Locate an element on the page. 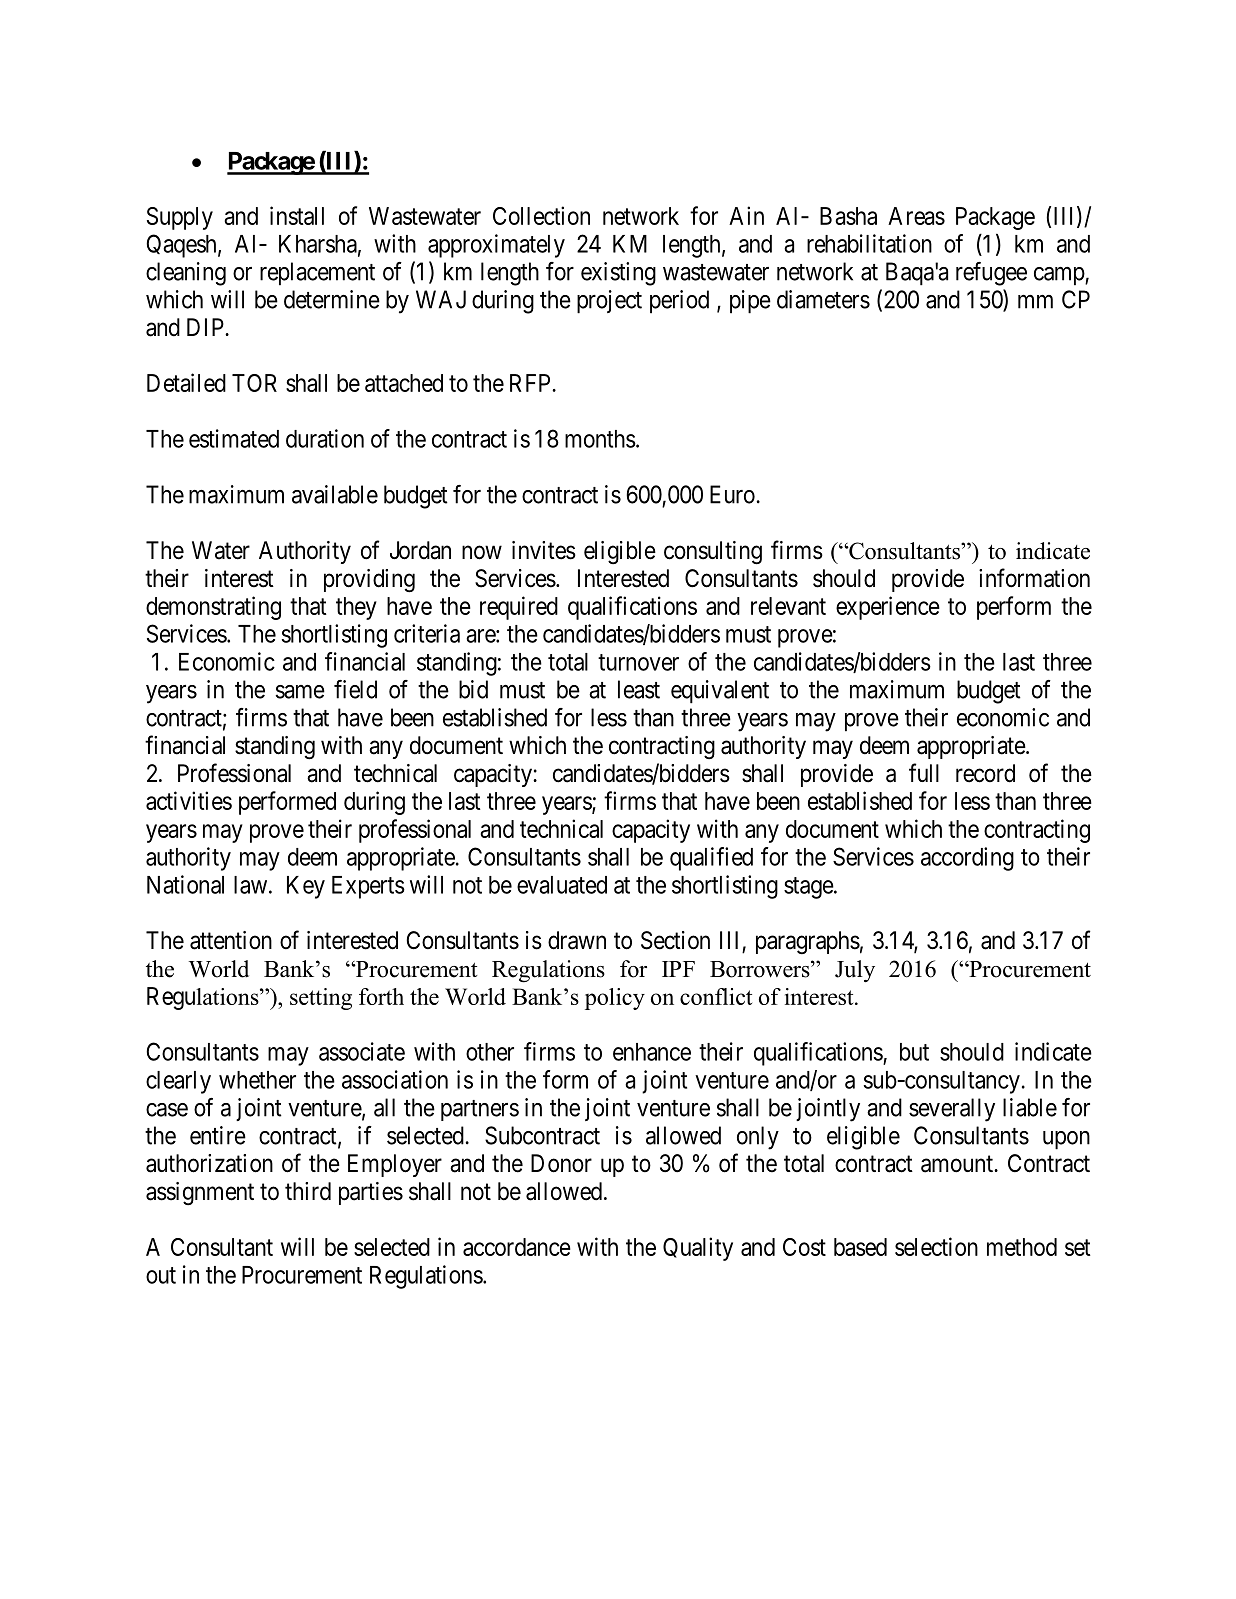  third is located at coordinates (308, 1191).
